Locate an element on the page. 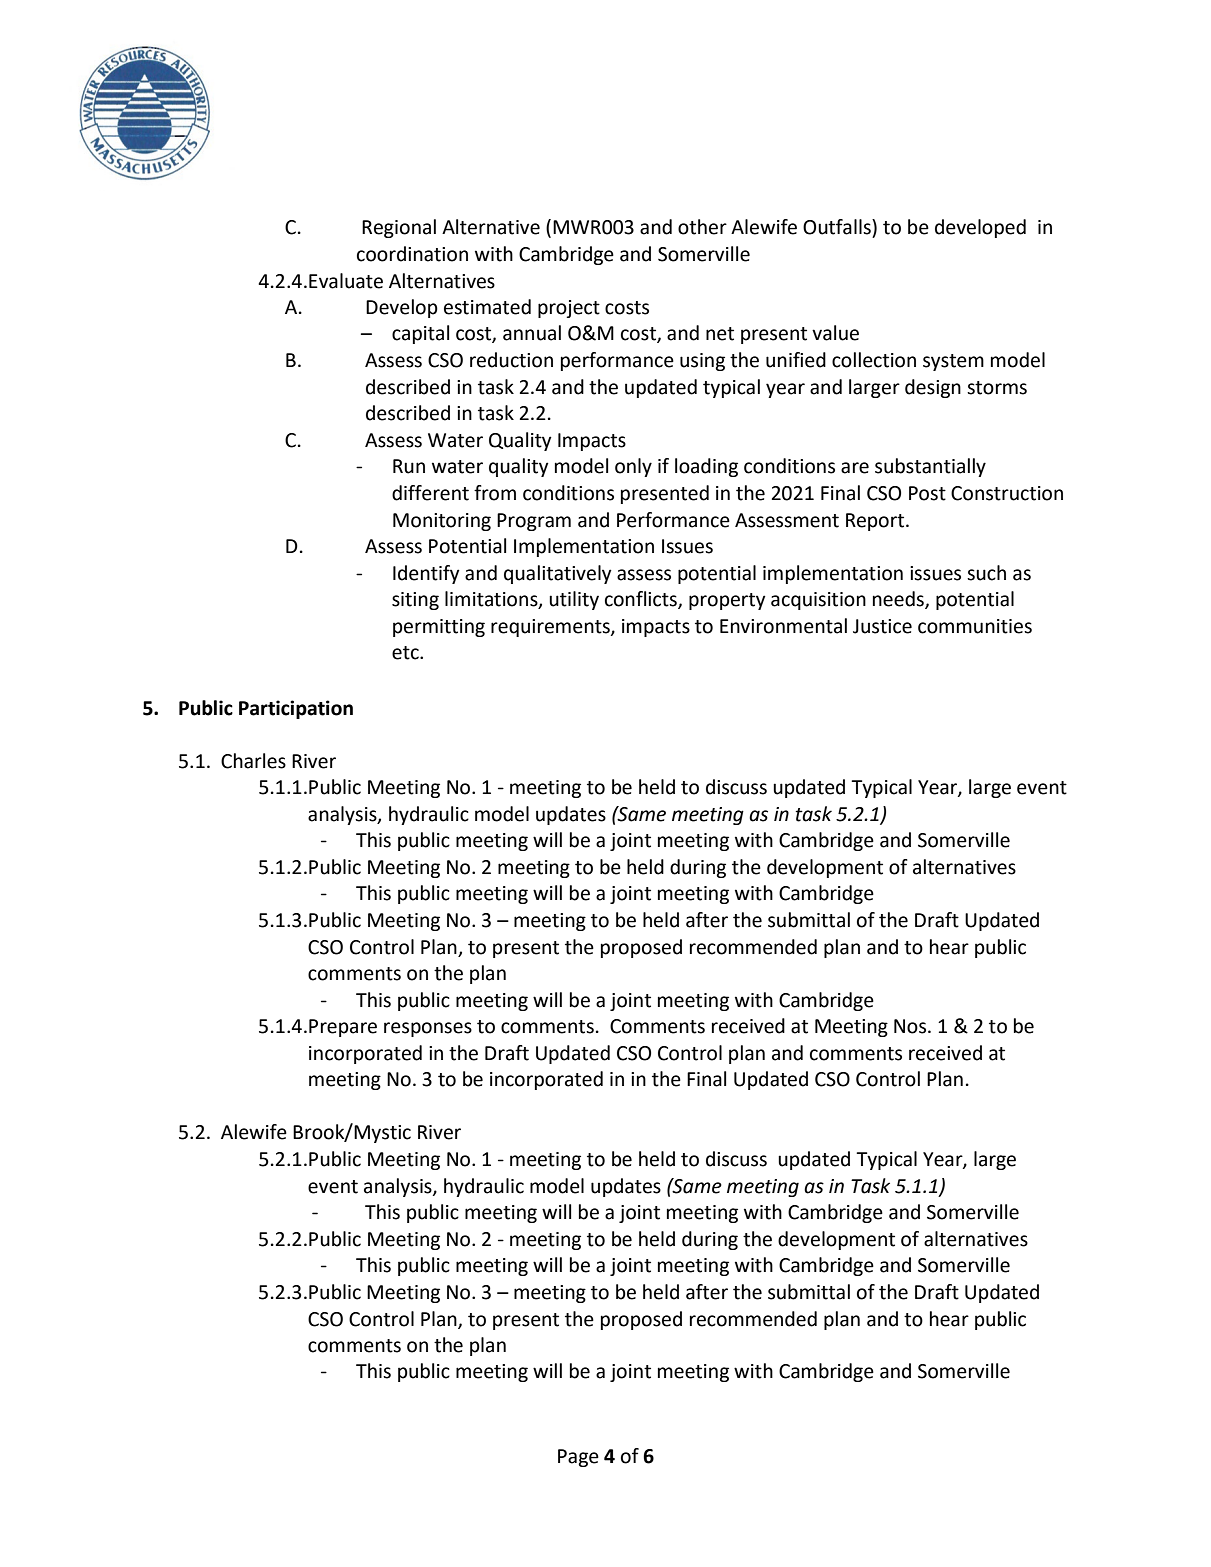 Image resolution: width=1211 pixels, height=1567 pixels. project is located at coordinates (569, 309).
